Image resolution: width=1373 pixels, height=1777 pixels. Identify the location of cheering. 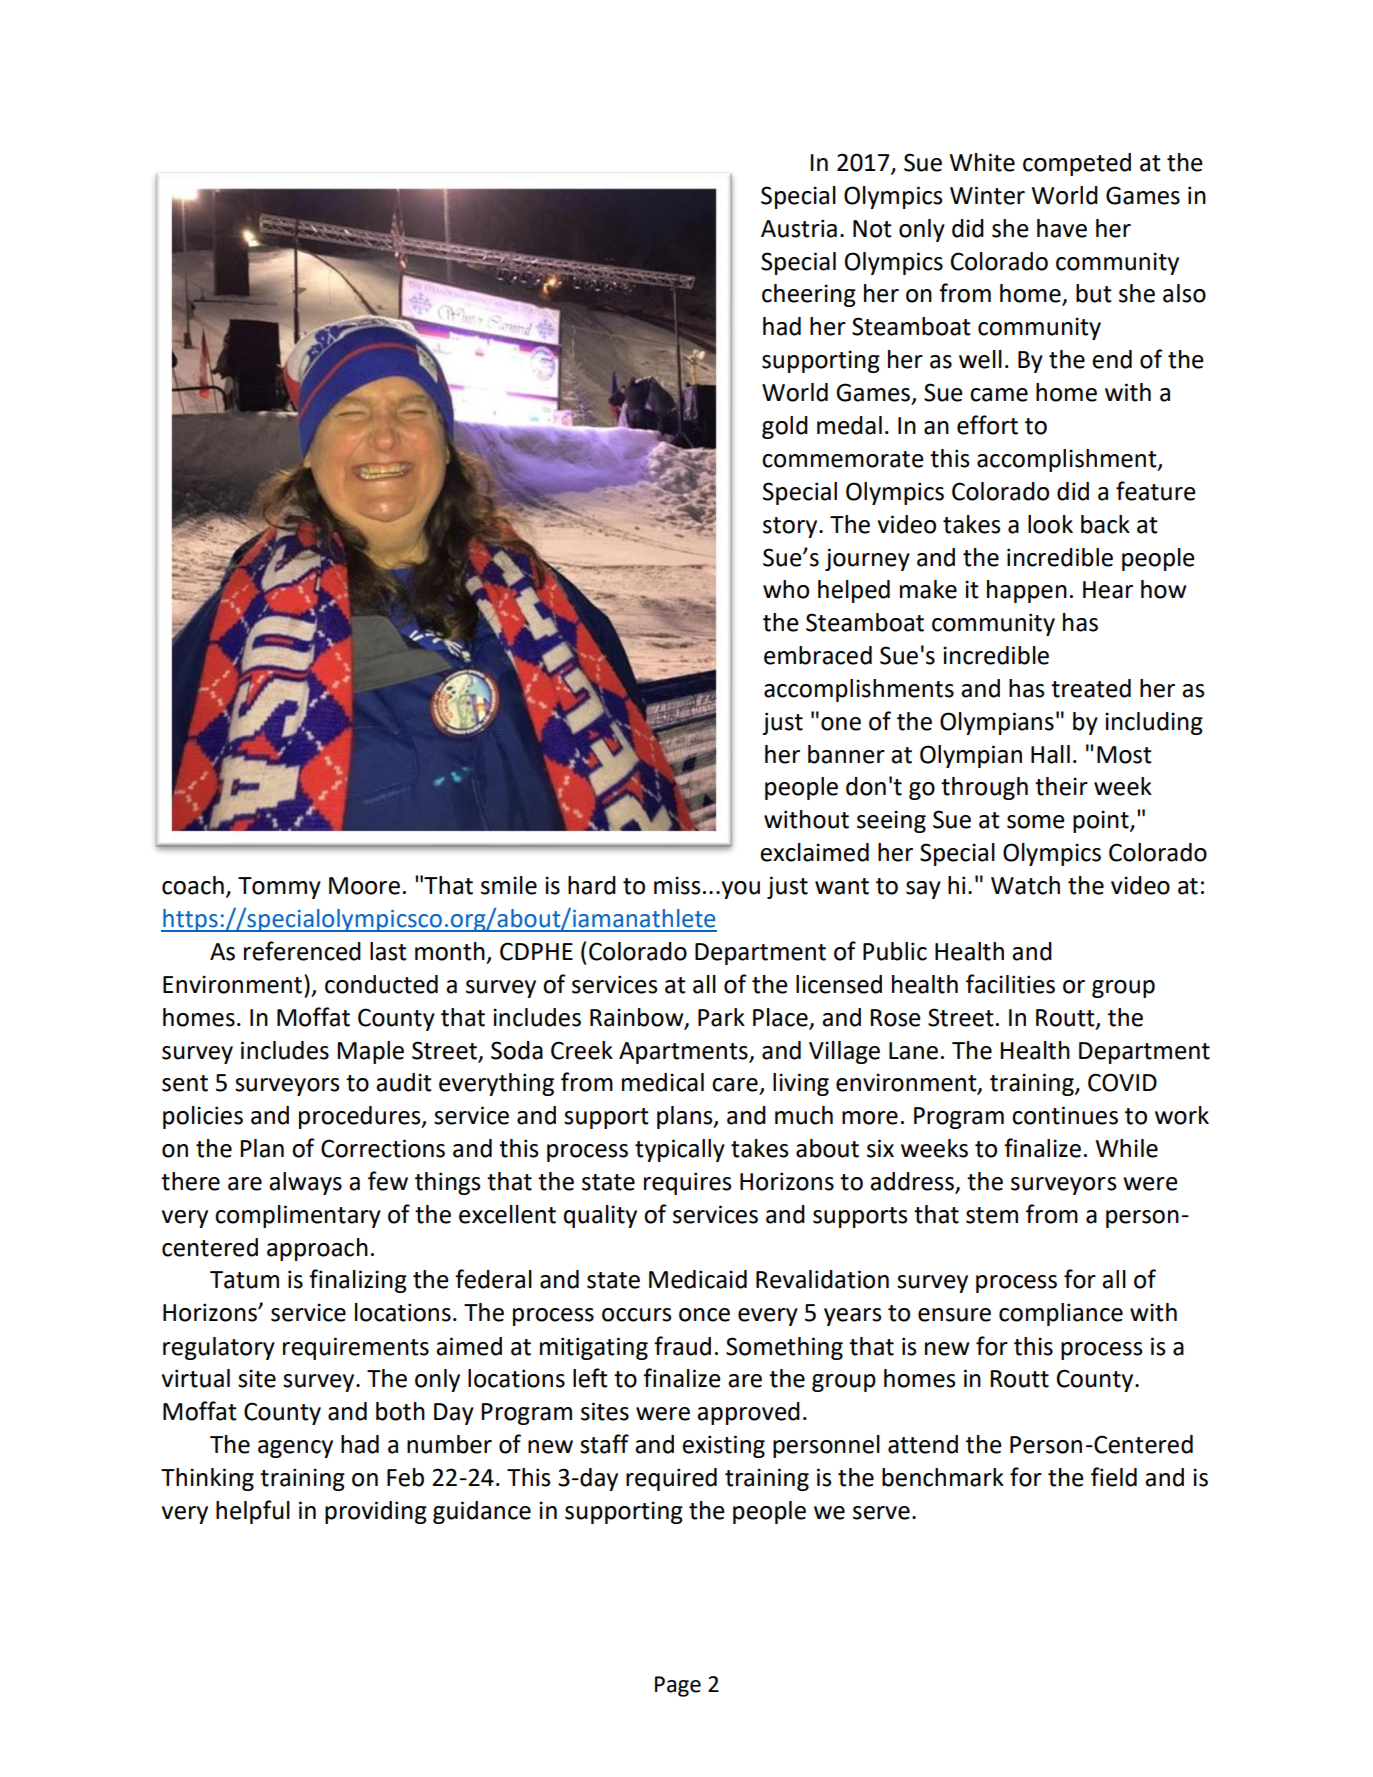
(809, 295).
